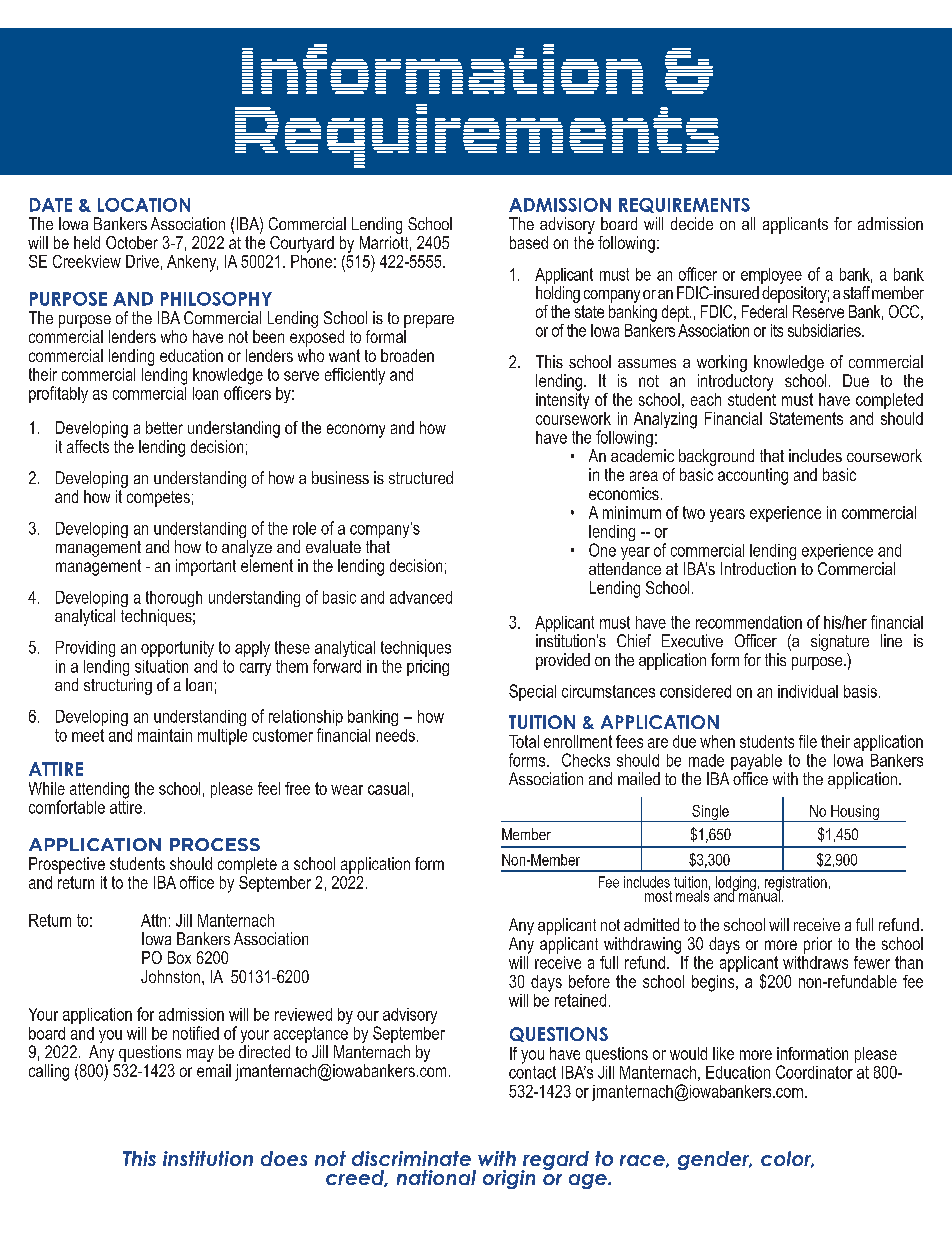  What do you see at coordinates (529, 242) in the page?
I see `based` at bounding box center [529, 242].
